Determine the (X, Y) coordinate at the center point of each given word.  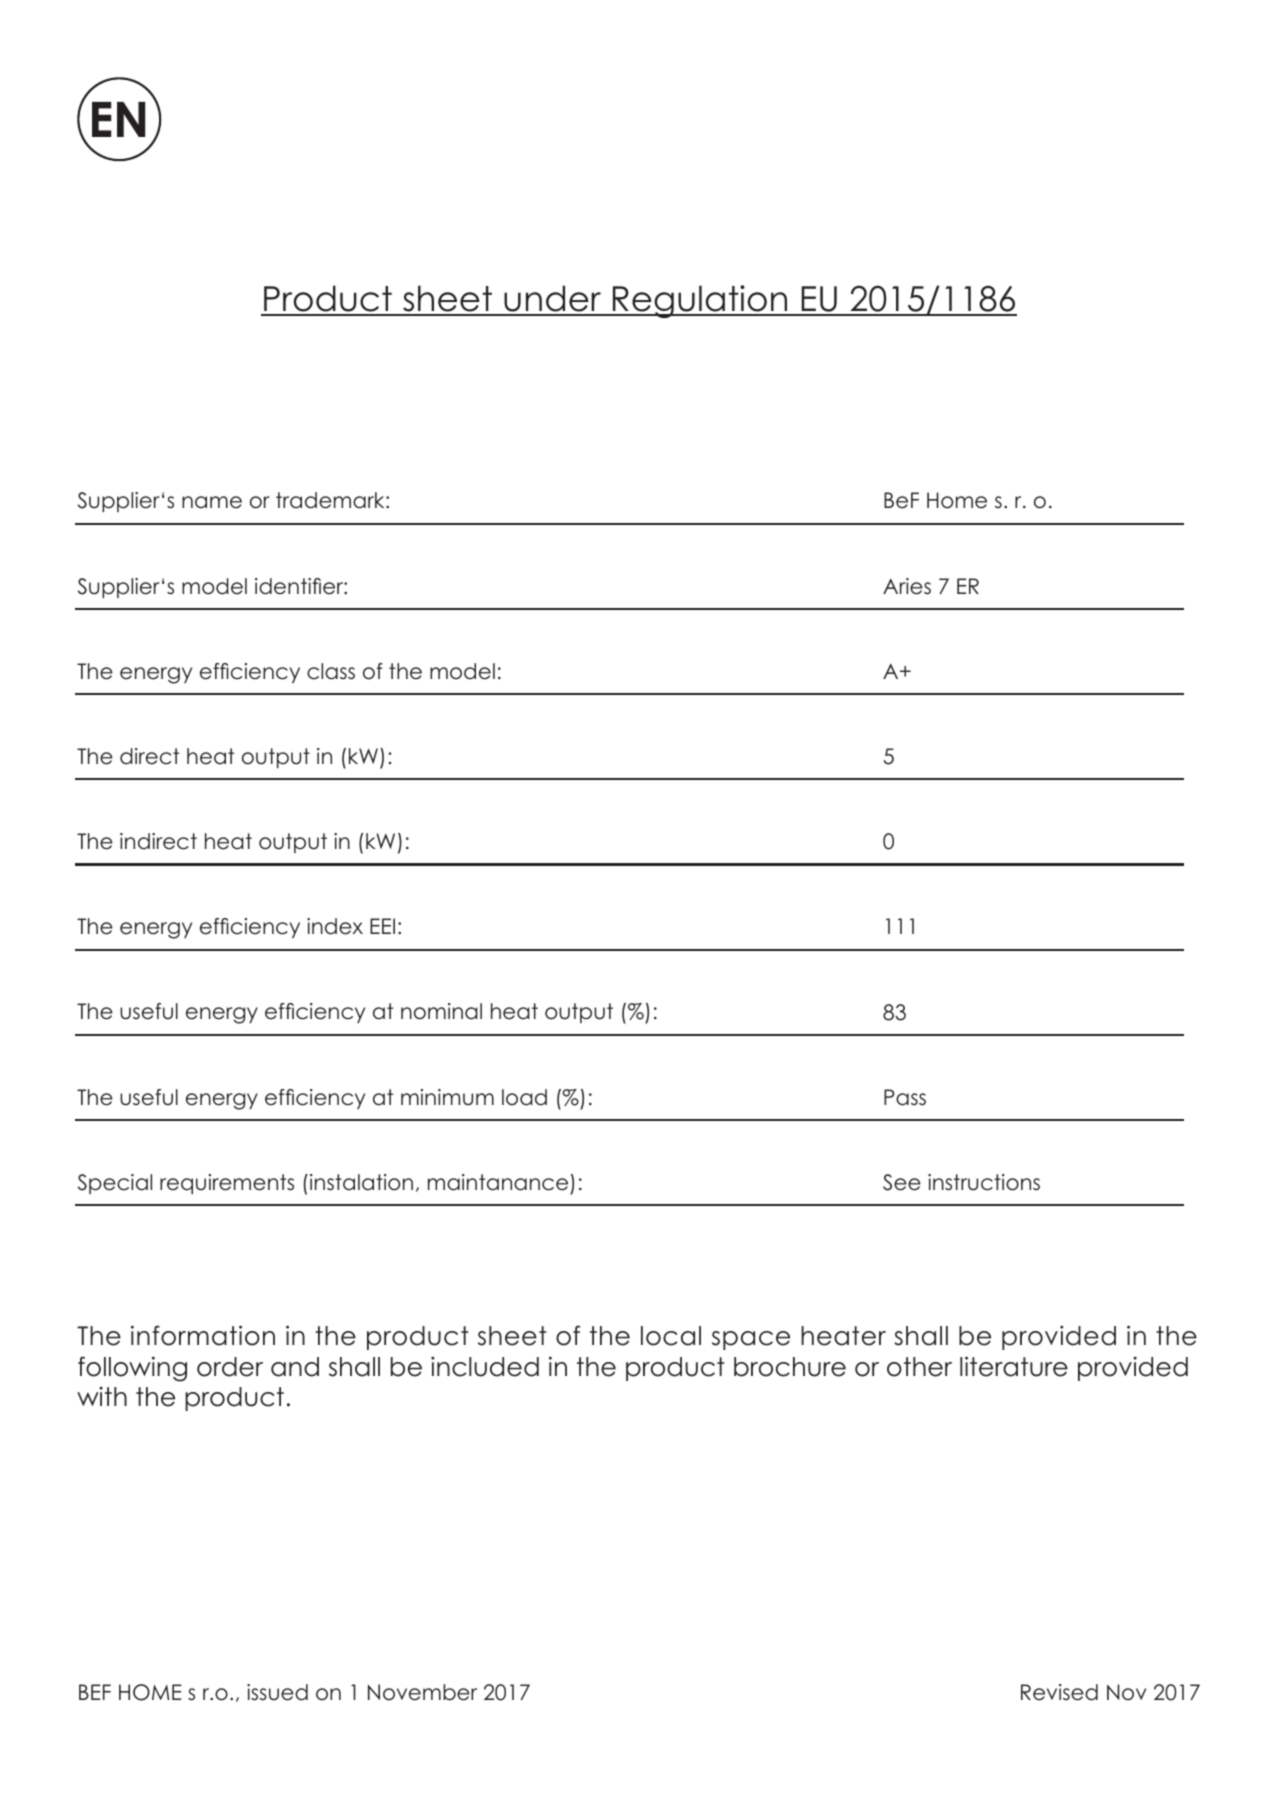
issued (277, 1692)
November (422, 1692)
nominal (441, 1011)
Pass (905, 1097)
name (212, 502)
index (335, 926)
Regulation (700, 301)
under (553, 300)
